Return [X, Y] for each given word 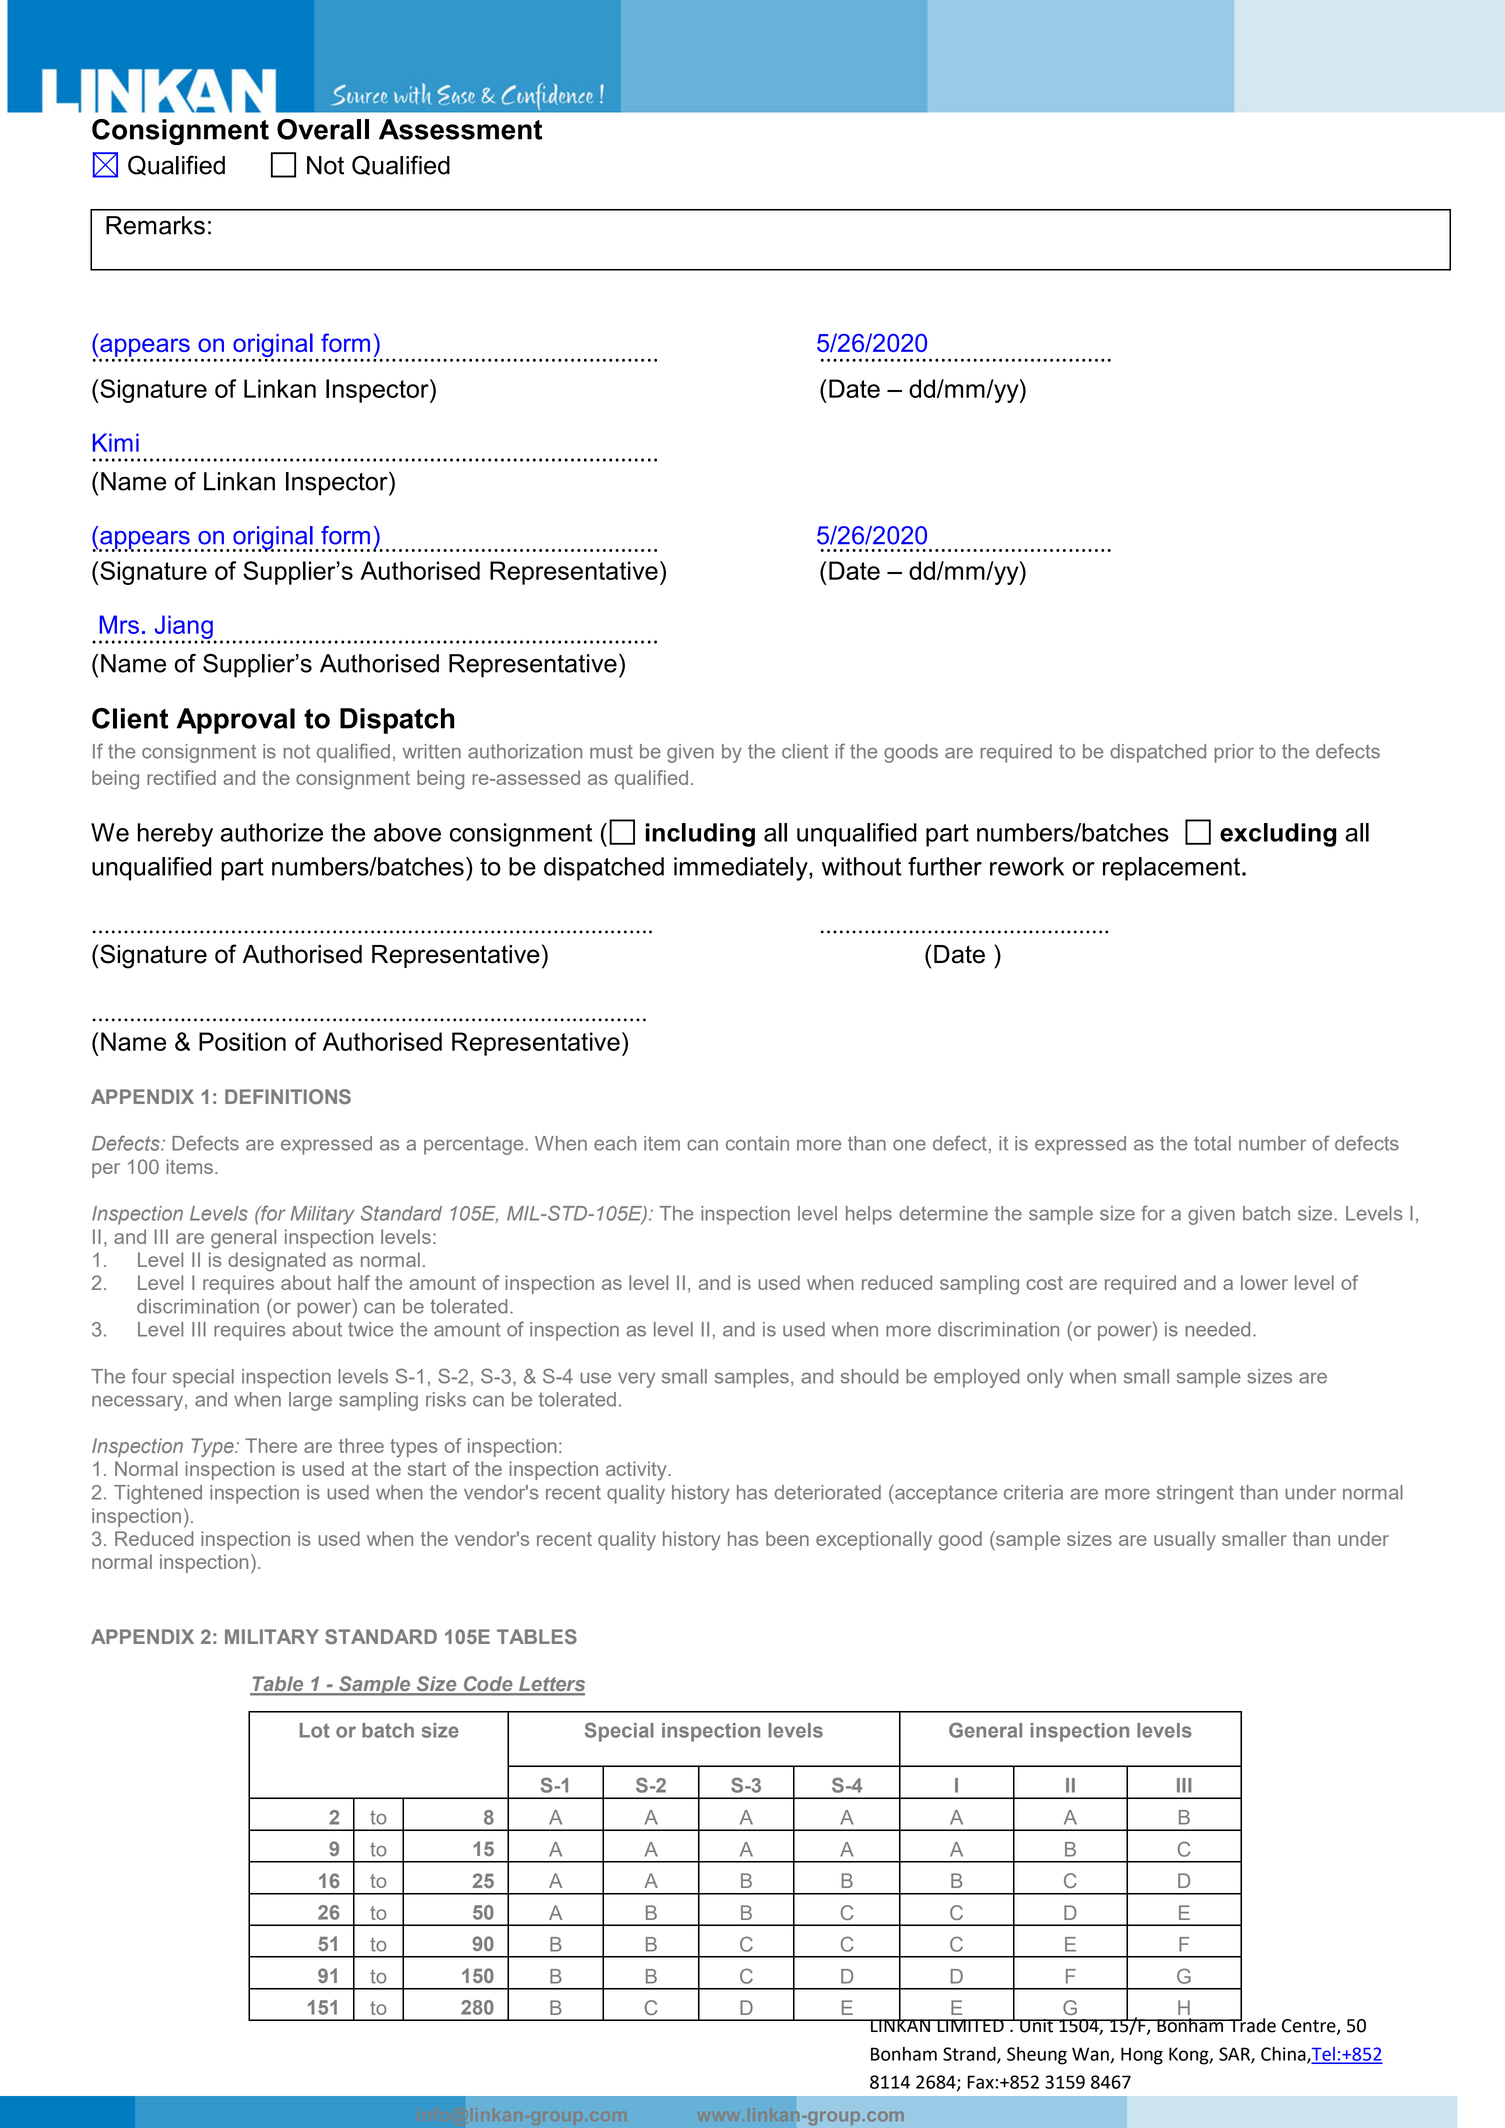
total [1212, 1143]
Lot [315, 1730]
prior [1234, 753]
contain [757, 1143]
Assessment [460, 129]
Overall [323, 129]
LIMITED [970, 2025]
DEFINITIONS [288, 1096]
